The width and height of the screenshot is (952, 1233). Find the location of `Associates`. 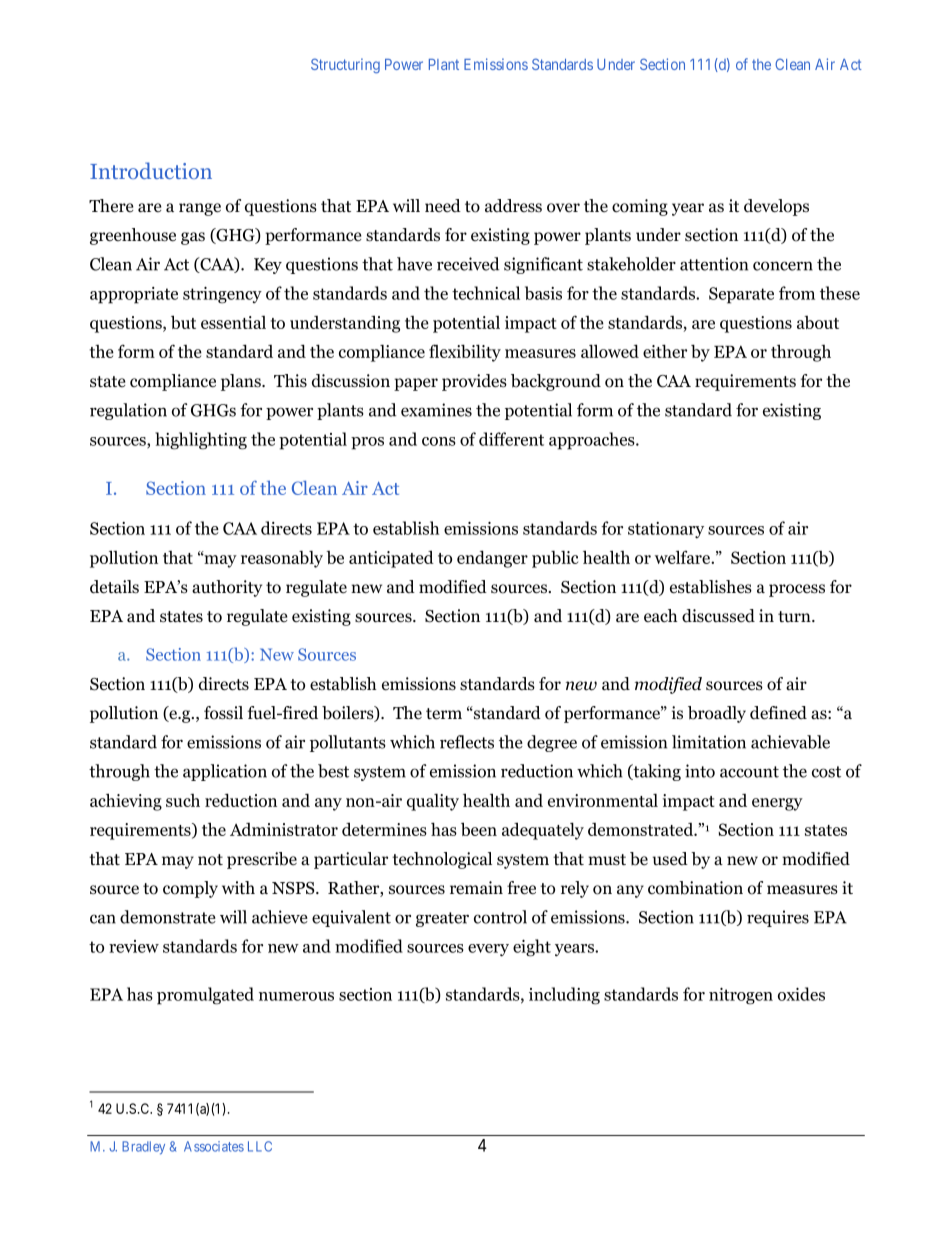

Associates is located at coordinates (214, 1146).
